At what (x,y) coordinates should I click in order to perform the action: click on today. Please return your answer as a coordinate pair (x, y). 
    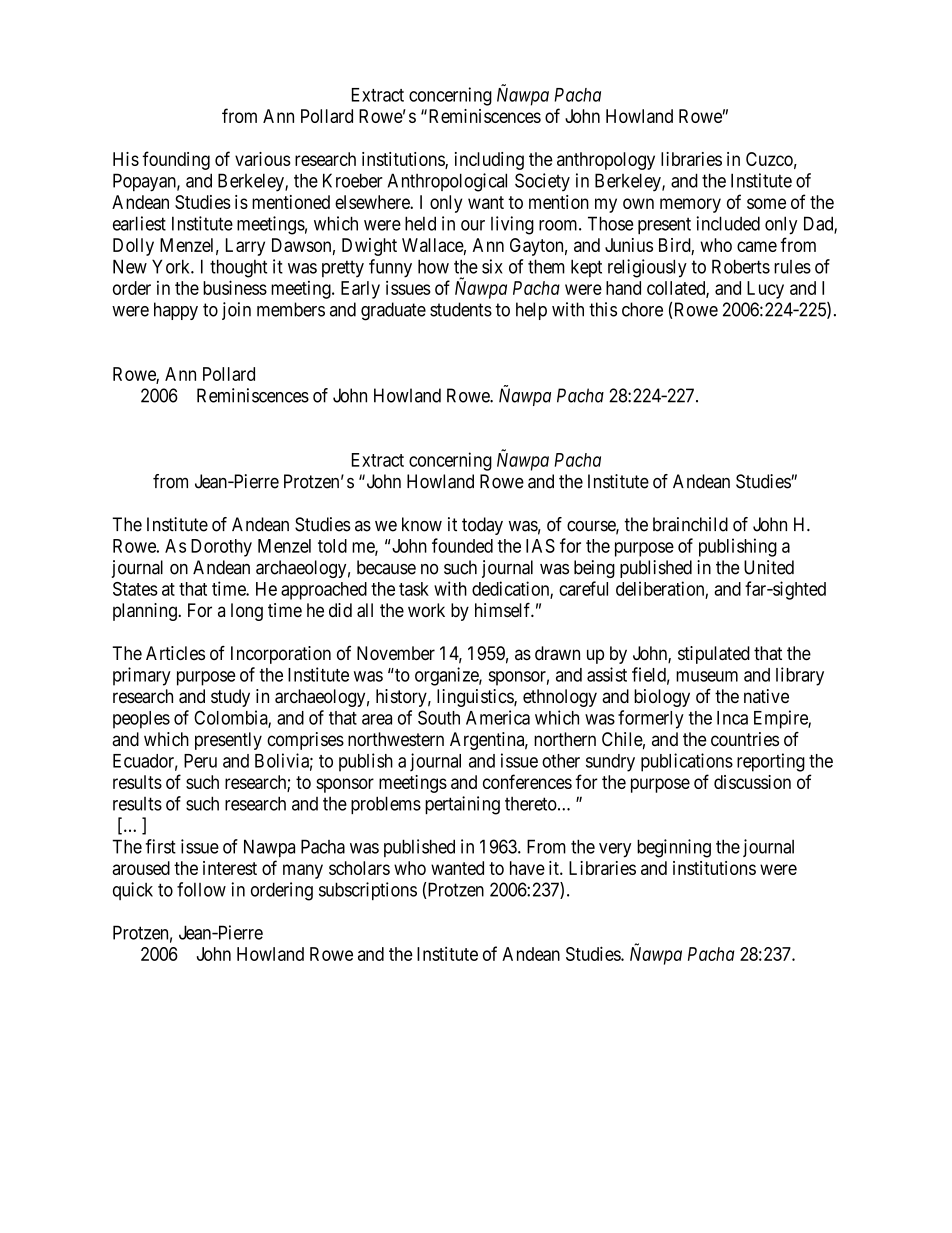
    Looking at the image, I should click on (482, 526).
